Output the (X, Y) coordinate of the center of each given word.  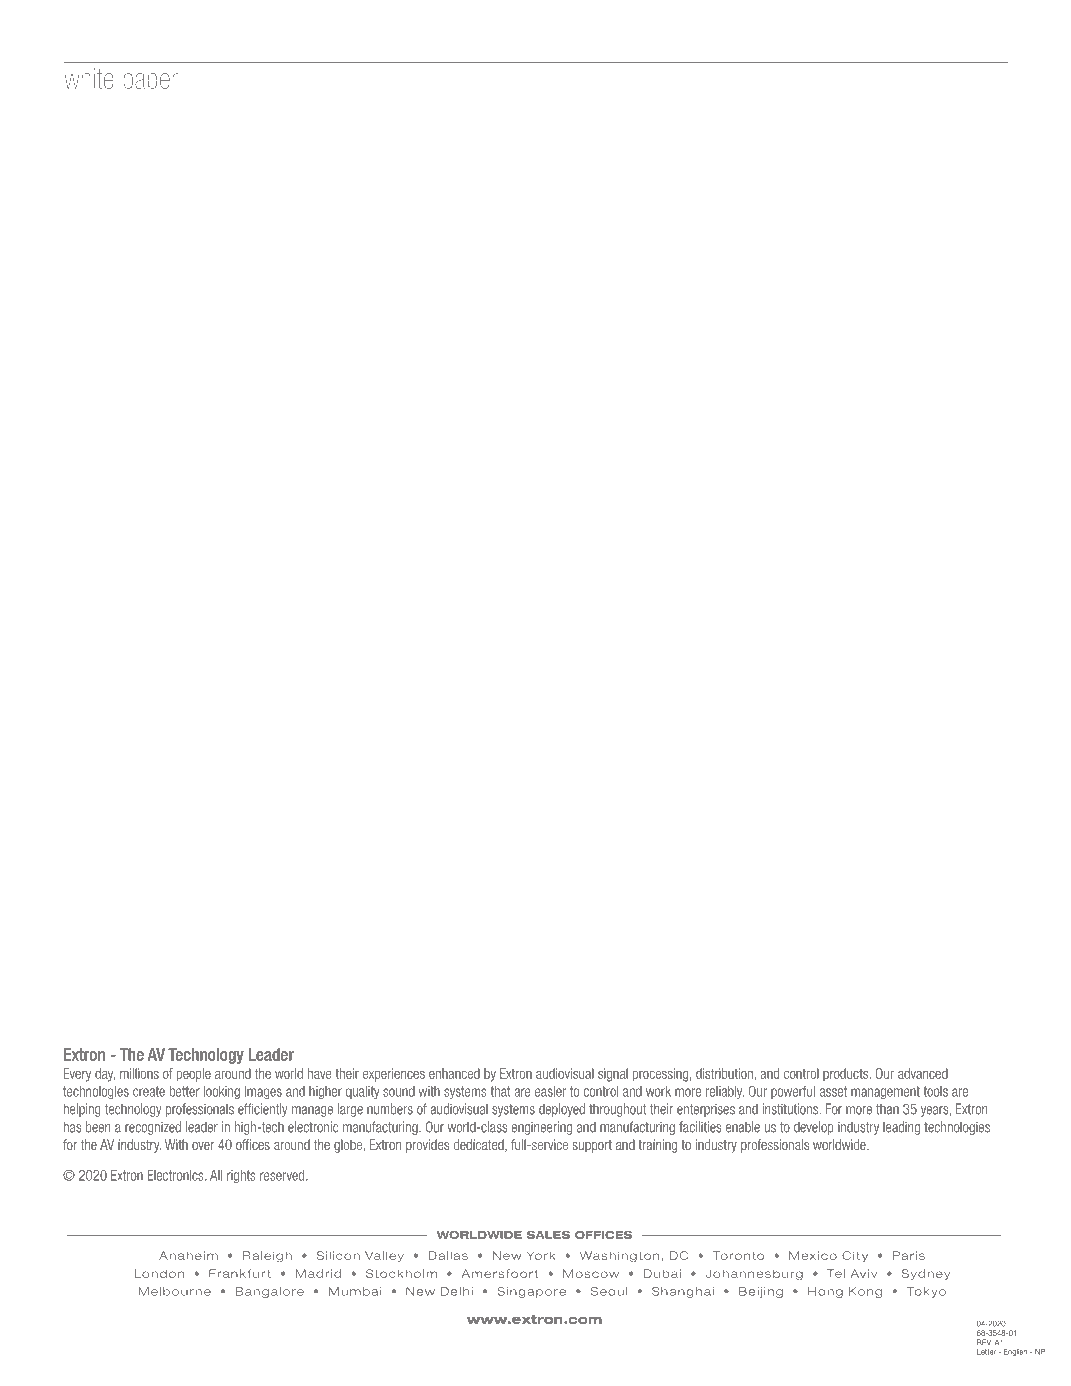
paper (150, 83)
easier (550, 1091)
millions (139, 1073)
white (89, 78)
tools (936, 1091)
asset (833, 1091)
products (847, 1074)
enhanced (454, 1073)
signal (613, 1075)
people (194, 1075)
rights (241, 1176)
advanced (923, 1073)
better (185, 1091)
